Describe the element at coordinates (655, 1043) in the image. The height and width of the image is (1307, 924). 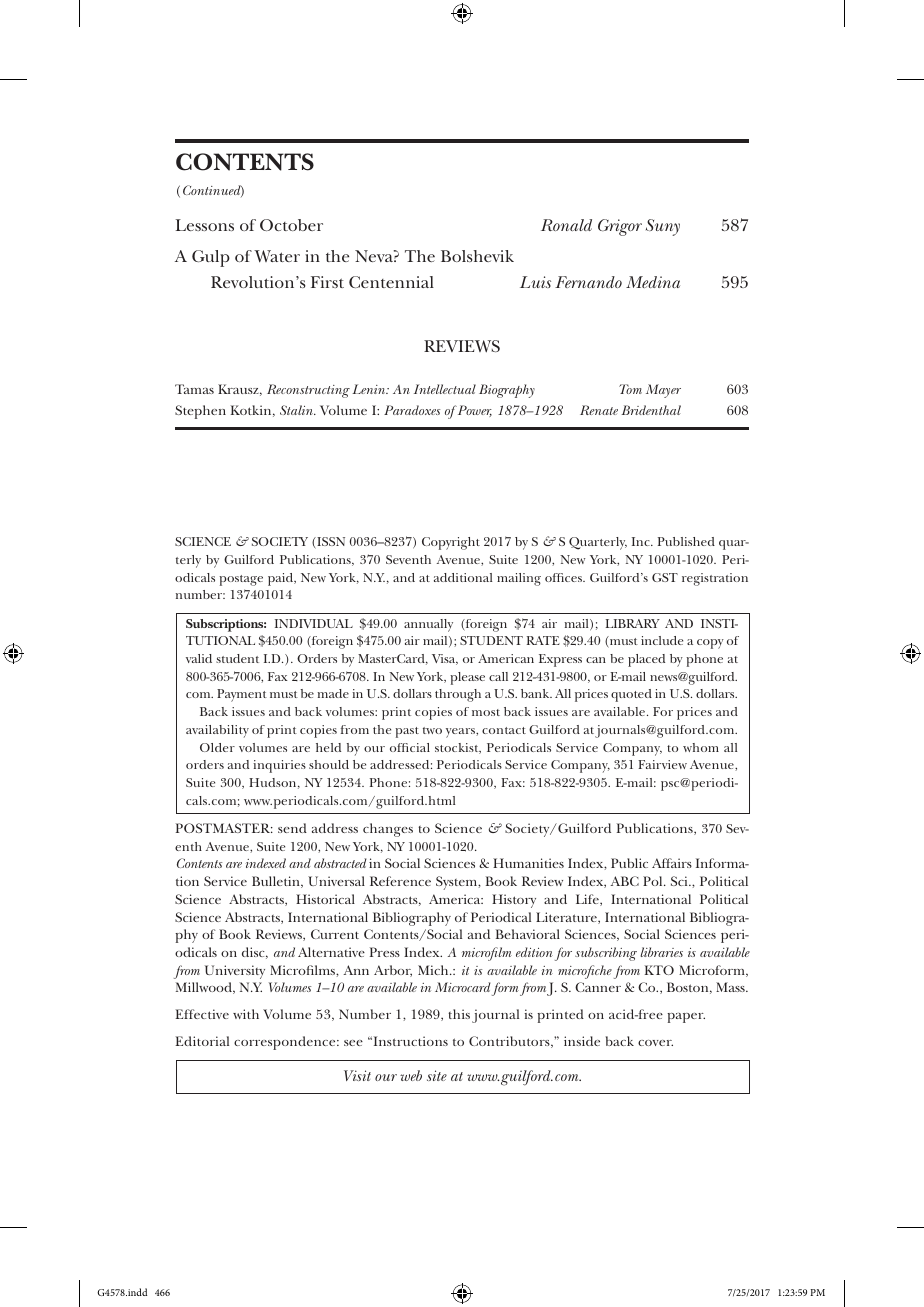
I see `cover` at that location.
